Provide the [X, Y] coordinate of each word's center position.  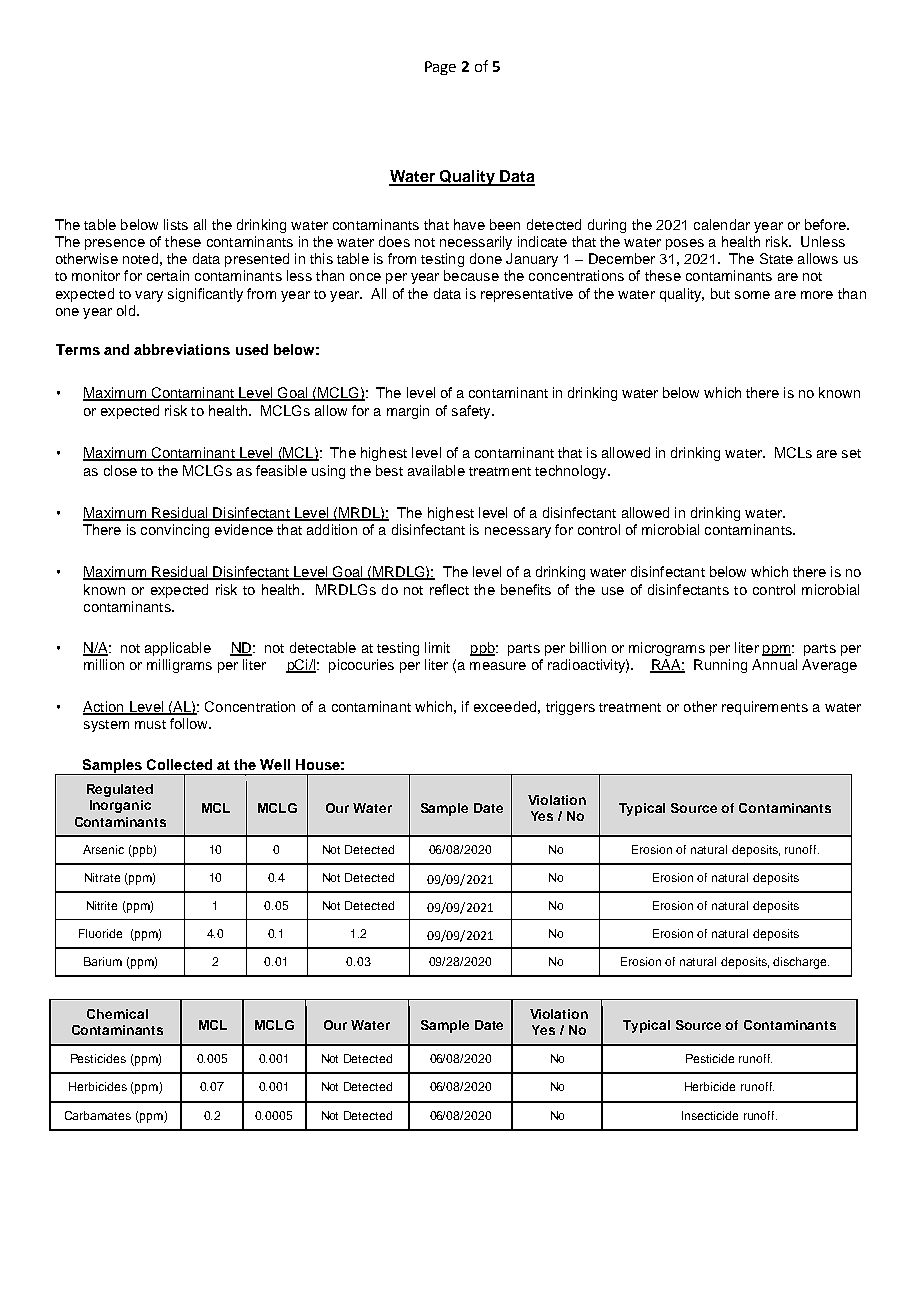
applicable [178, 649]
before [826, 224]
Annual [774, 664]
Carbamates [98, 1115]
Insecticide [710, 1115]
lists [176, 224]
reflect [449, 589]
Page [440, 68]
